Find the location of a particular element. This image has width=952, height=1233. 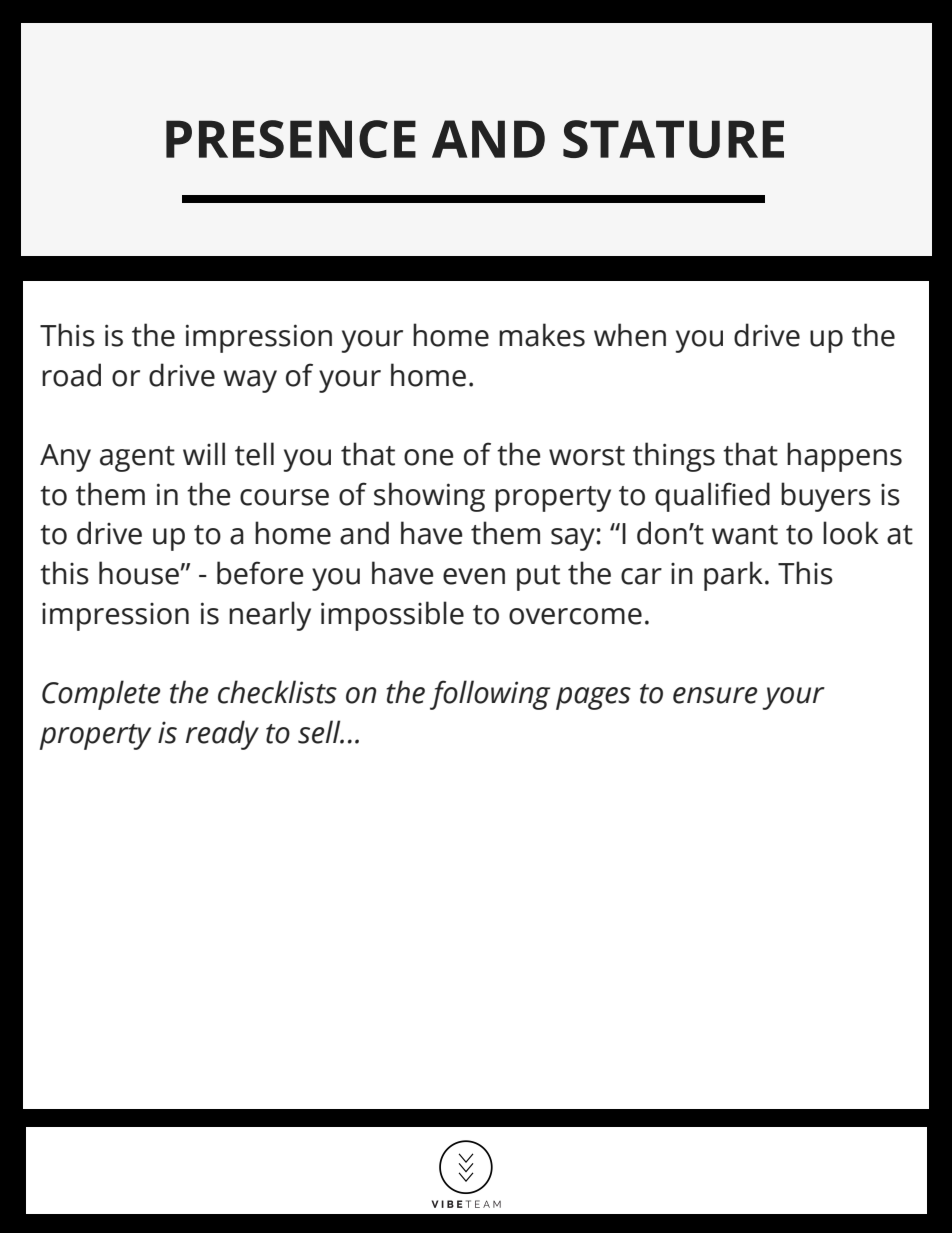

STATURE is located at coordinates (673, 139).
